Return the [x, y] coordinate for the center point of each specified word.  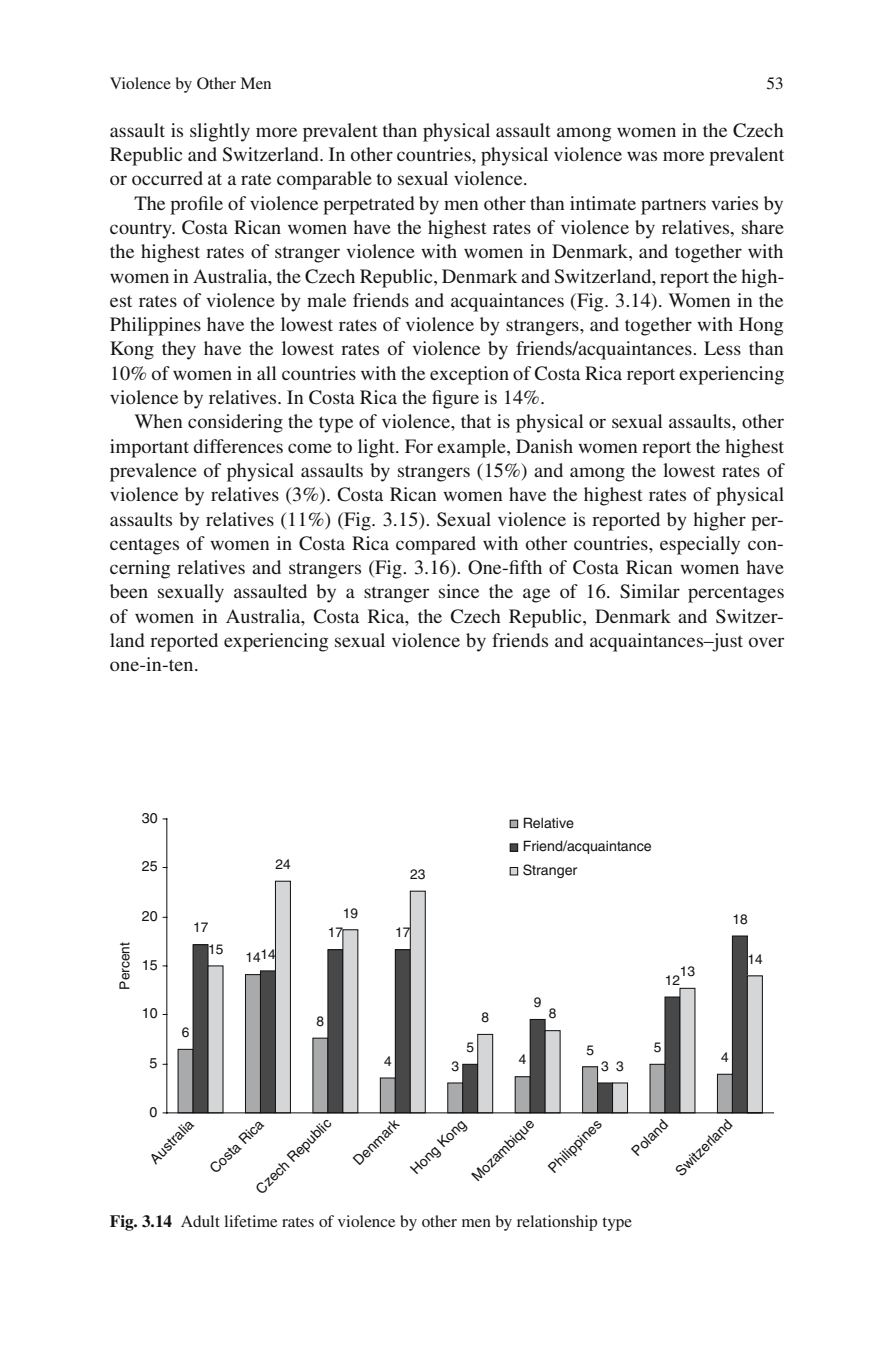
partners [673, 207]
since [459, 591]
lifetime [250, 1221]
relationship [557, 1223]
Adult [200, 1221]
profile [196, 205]
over [766, 642]
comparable [324, 180]
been [129, 591]
